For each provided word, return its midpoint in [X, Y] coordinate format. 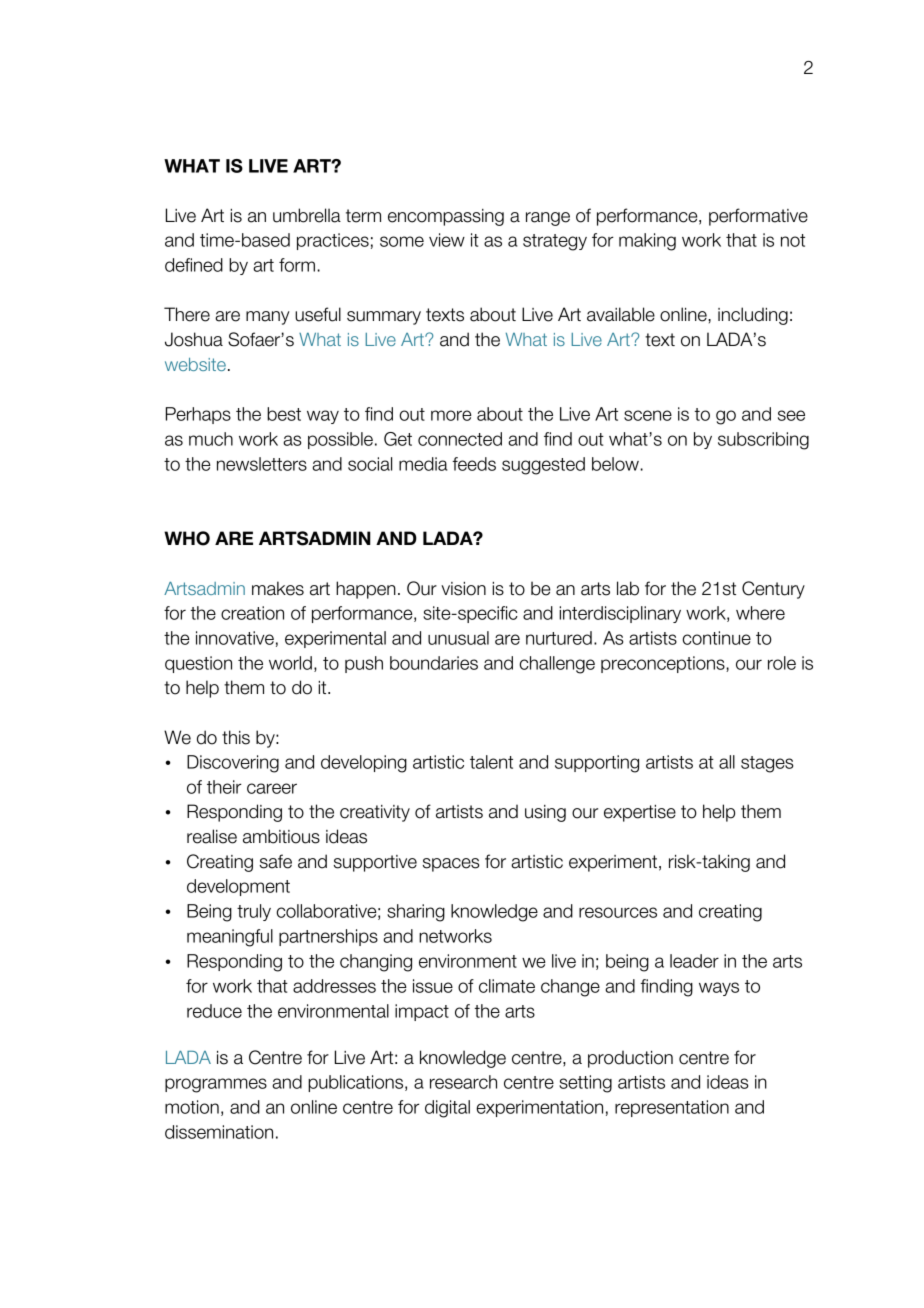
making [647, 242]
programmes [216, 1085]
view [447, 240]
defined [194, 265]
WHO [187, 538]
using [545, 813]
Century [773, 590]
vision [463, 589]
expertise [640, 813]
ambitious [281, 836]
